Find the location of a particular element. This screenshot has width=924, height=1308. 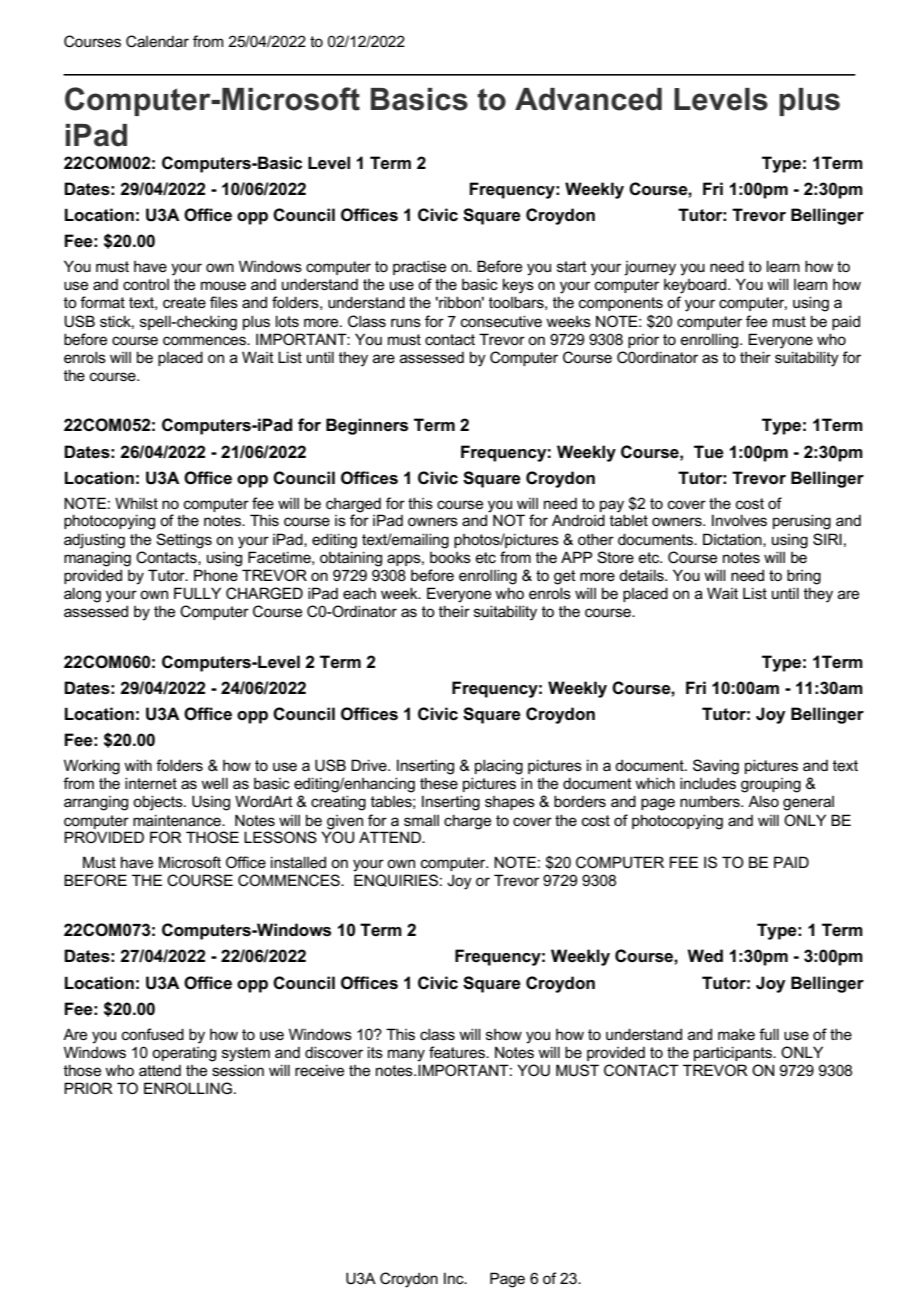

features is located at coordinates (458, 1052).
